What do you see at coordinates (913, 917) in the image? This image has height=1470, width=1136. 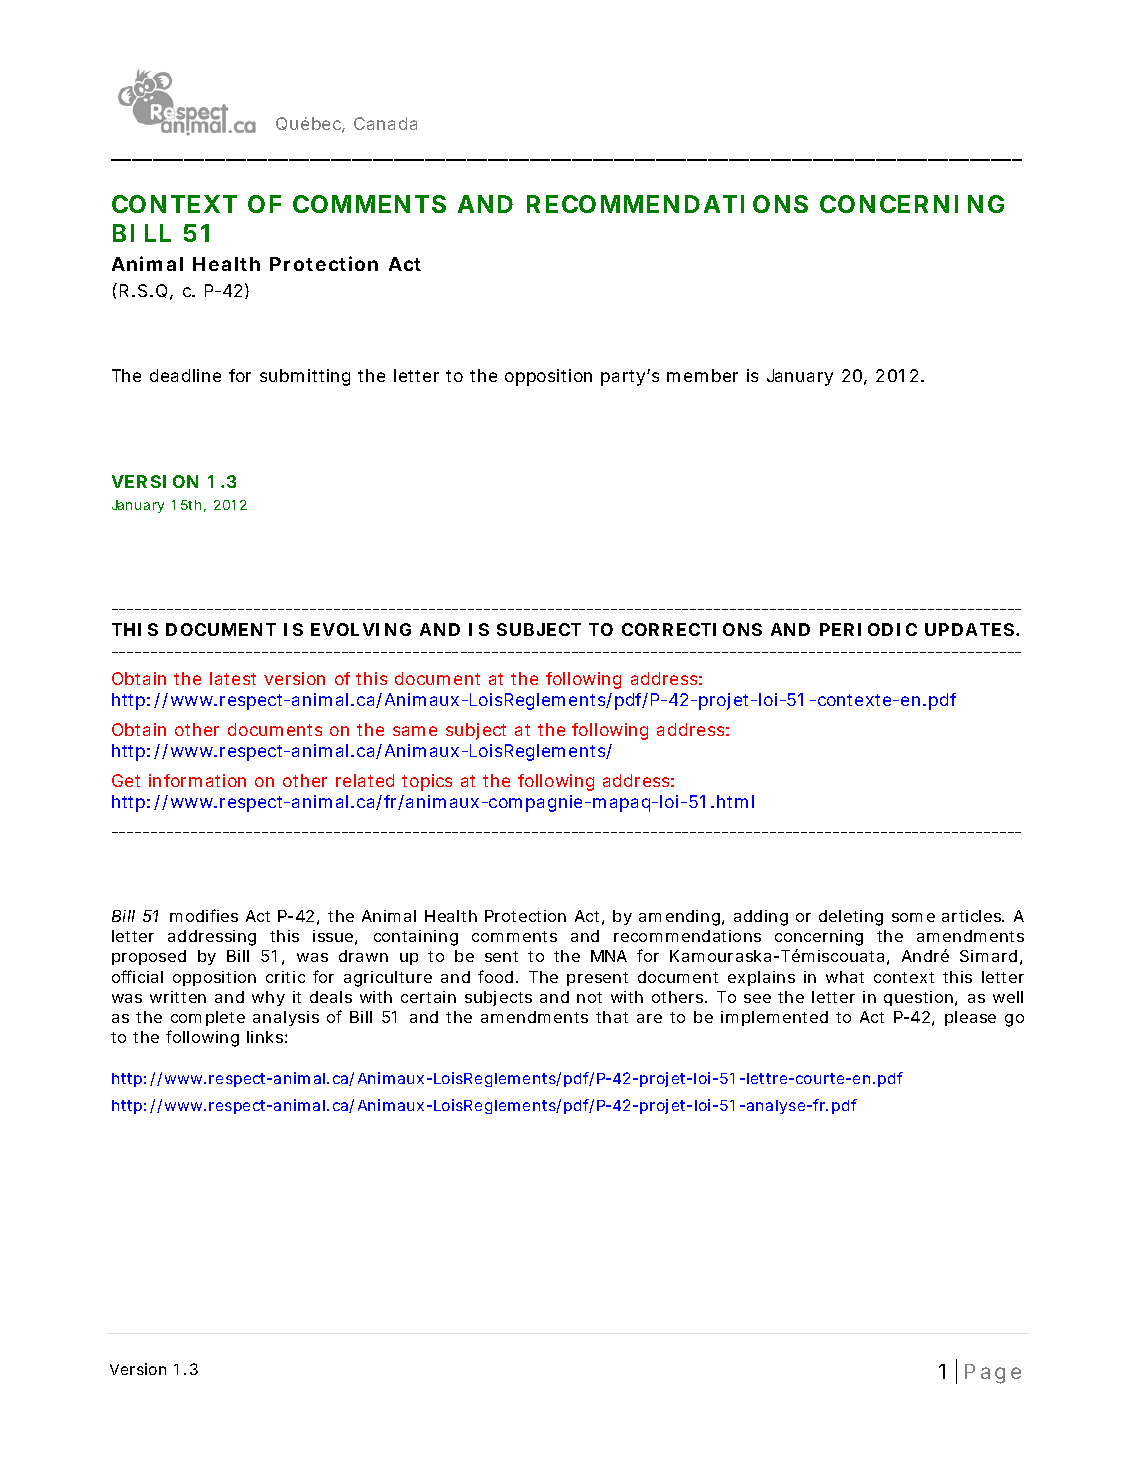 I see `some` at bounding box center [913, 917].
